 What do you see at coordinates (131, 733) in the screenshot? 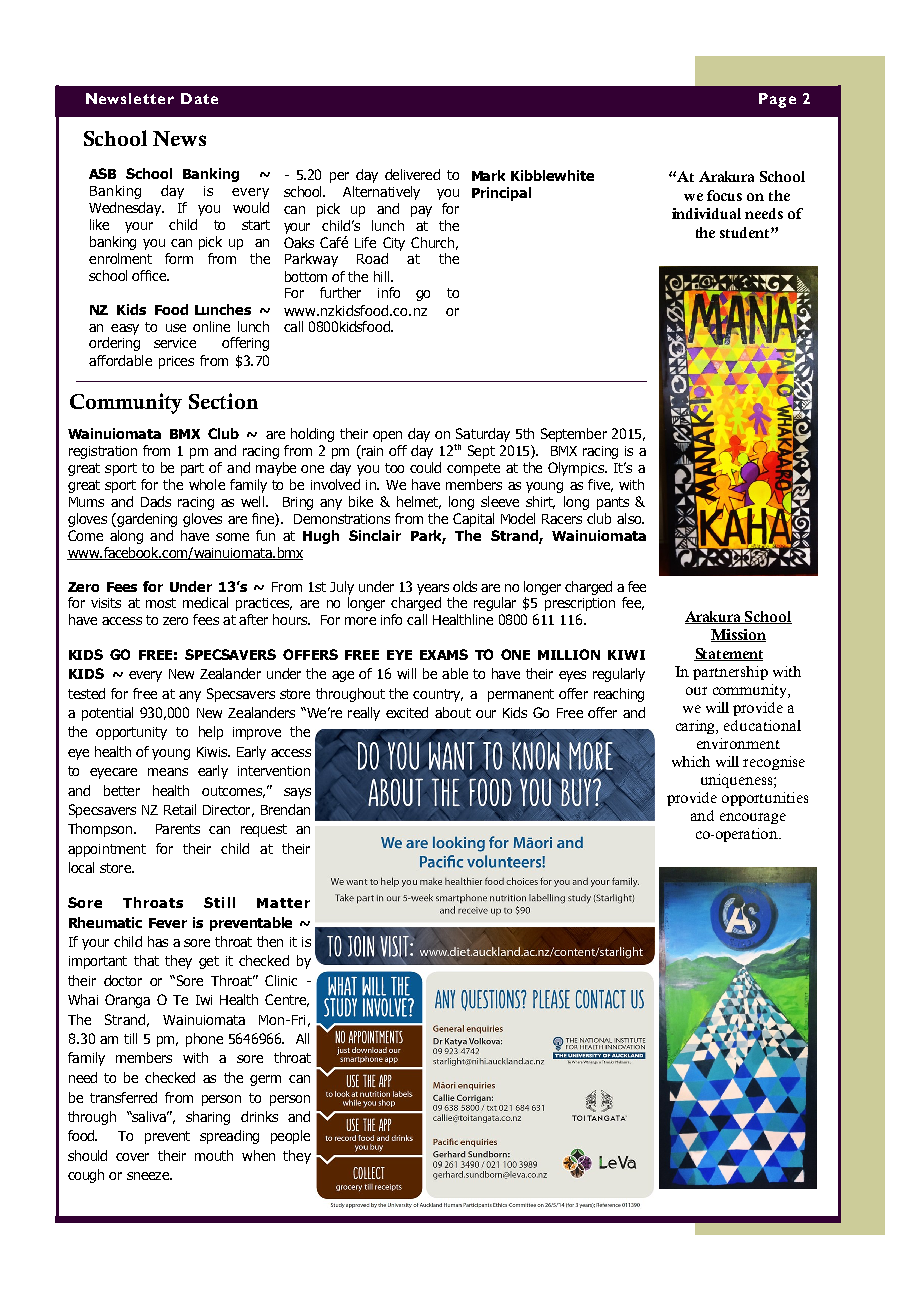
I see `opportunity` at bounding box center [131, 733].
